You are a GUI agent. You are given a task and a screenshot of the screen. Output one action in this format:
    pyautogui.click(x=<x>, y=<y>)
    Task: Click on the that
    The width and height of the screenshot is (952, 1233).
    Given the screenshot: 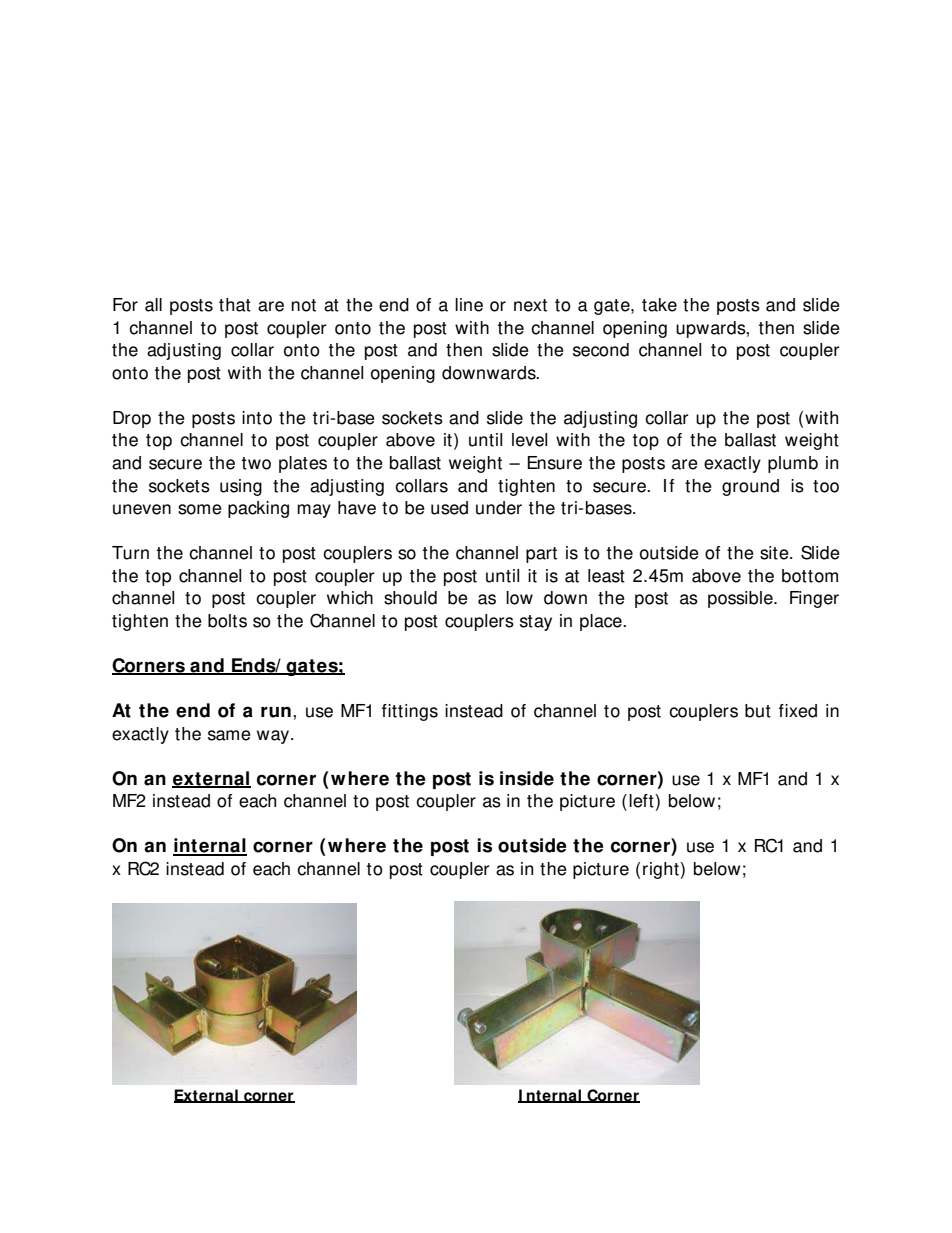 What is the action you would take?
    pyautogui.click(x=235, y=305)
